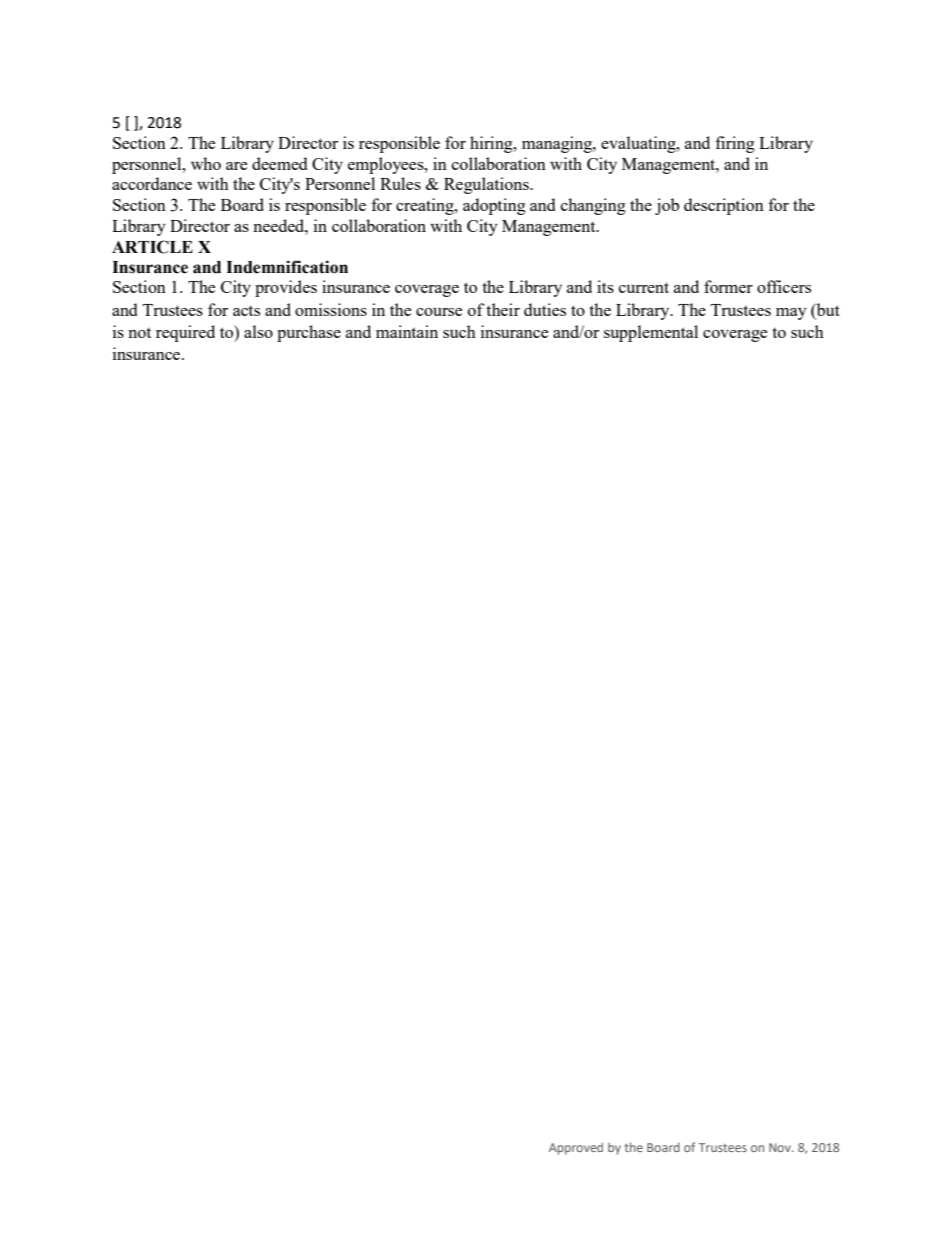 The height and width of the page is (1233, 952). What do you see at coordinates (791, 314) in the page?
I see `may` at bounding box center [791, 314].
